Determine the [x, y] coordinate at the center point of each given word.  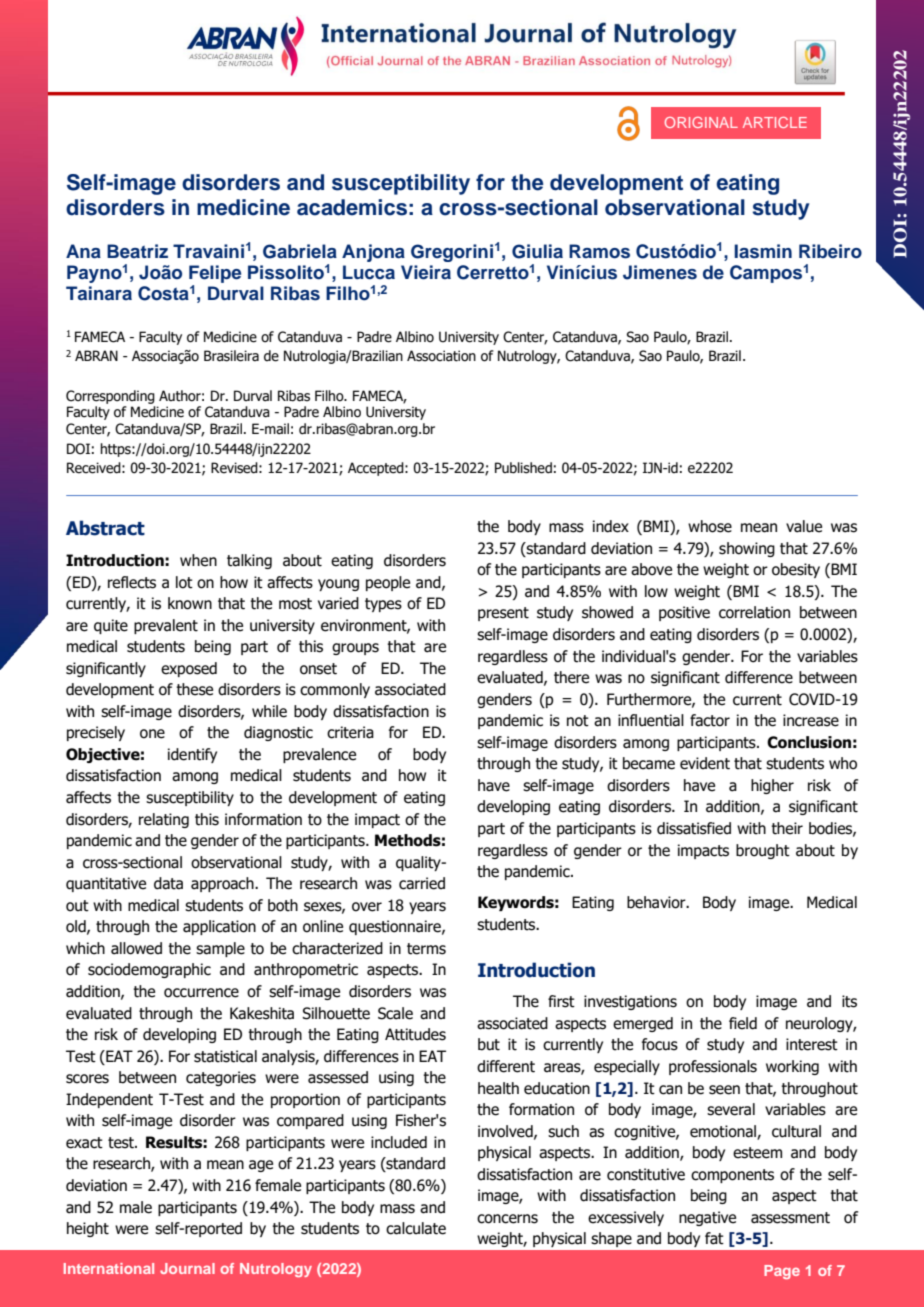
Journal [187, 1268]
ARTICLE [775, 122]
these [194, 689]
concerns [507, 1219]
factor [710, 720]
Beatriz [137, 251]
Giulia [537, 251]
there [571, 677]
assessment [790, 1218]
